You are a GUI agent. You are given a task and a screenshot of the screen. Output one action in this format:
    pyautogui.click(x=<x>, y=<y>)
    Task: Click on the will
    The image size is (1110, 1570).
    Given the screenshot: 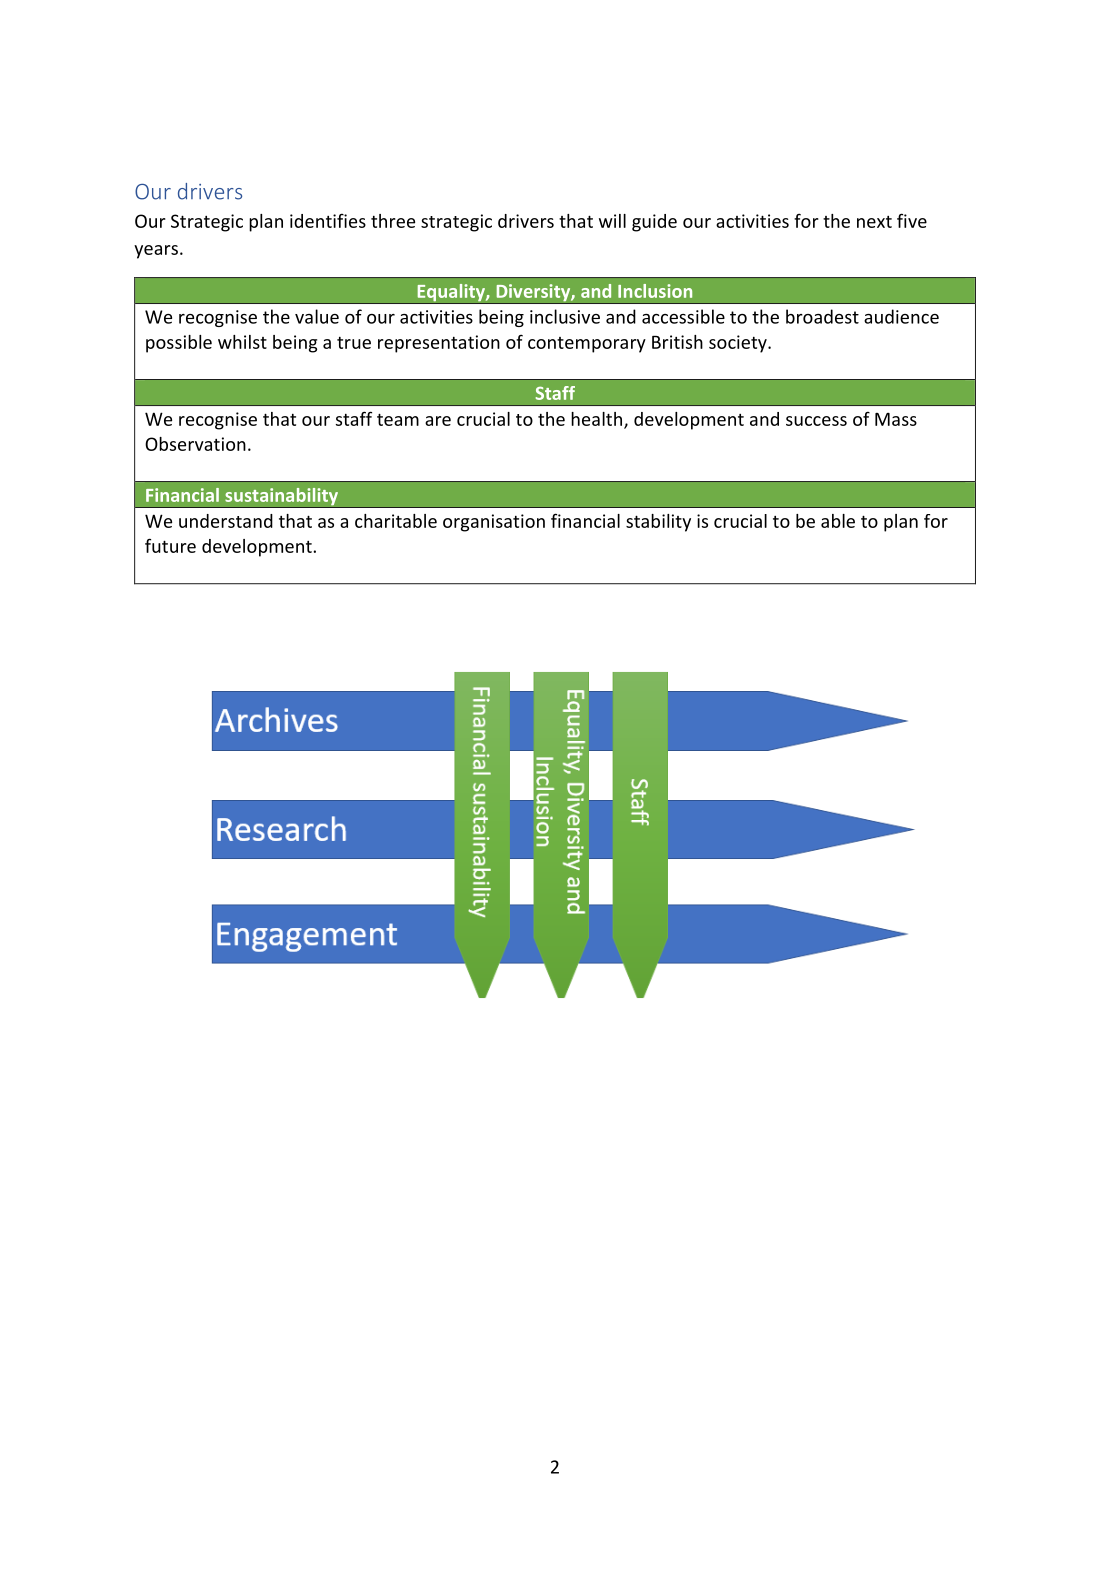 What is the action you would take?
    pyautogui.click(x=612, y=221)
